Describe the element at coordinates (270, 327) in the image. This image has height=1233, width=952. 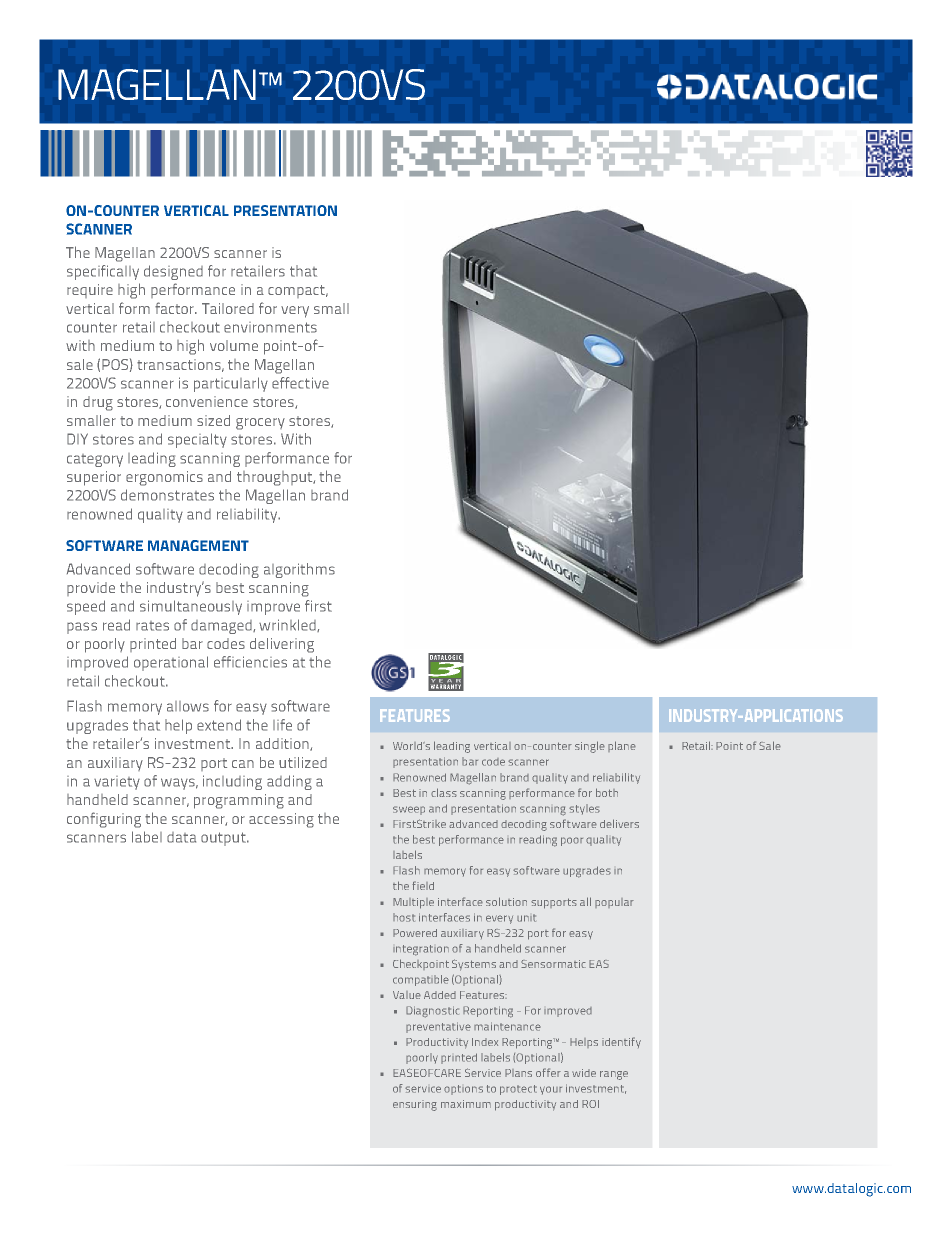
I see `environments` at that location.
